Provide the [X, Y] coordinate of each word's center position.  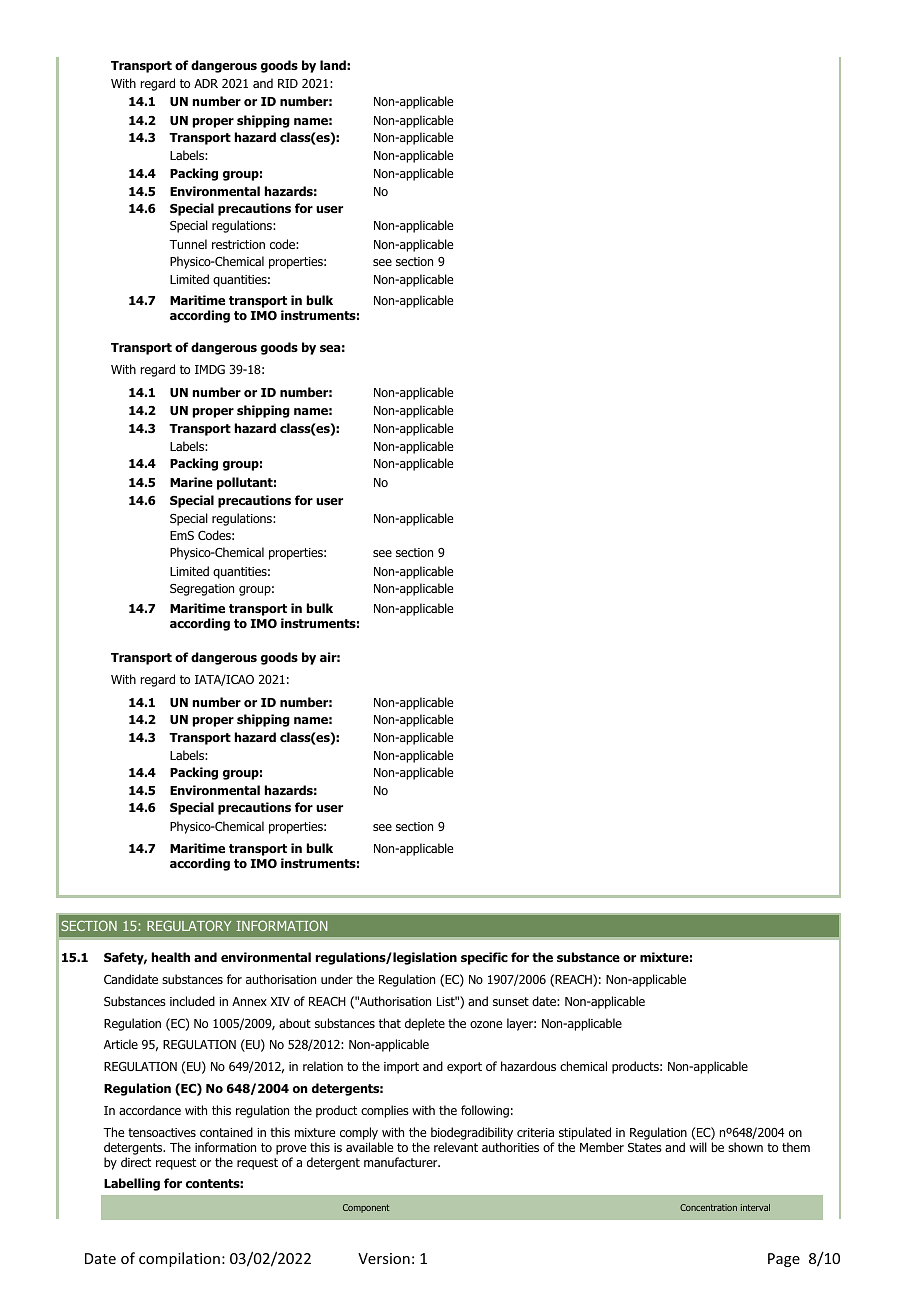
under [337, 979]
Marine [191, 482]
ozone [486, 1024]
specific [484, 958]
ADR [206, 83]
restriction [238, 244]
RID [288, 83]
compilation [179, 1259]
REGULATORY [189, 926]
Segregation [202, 590]
